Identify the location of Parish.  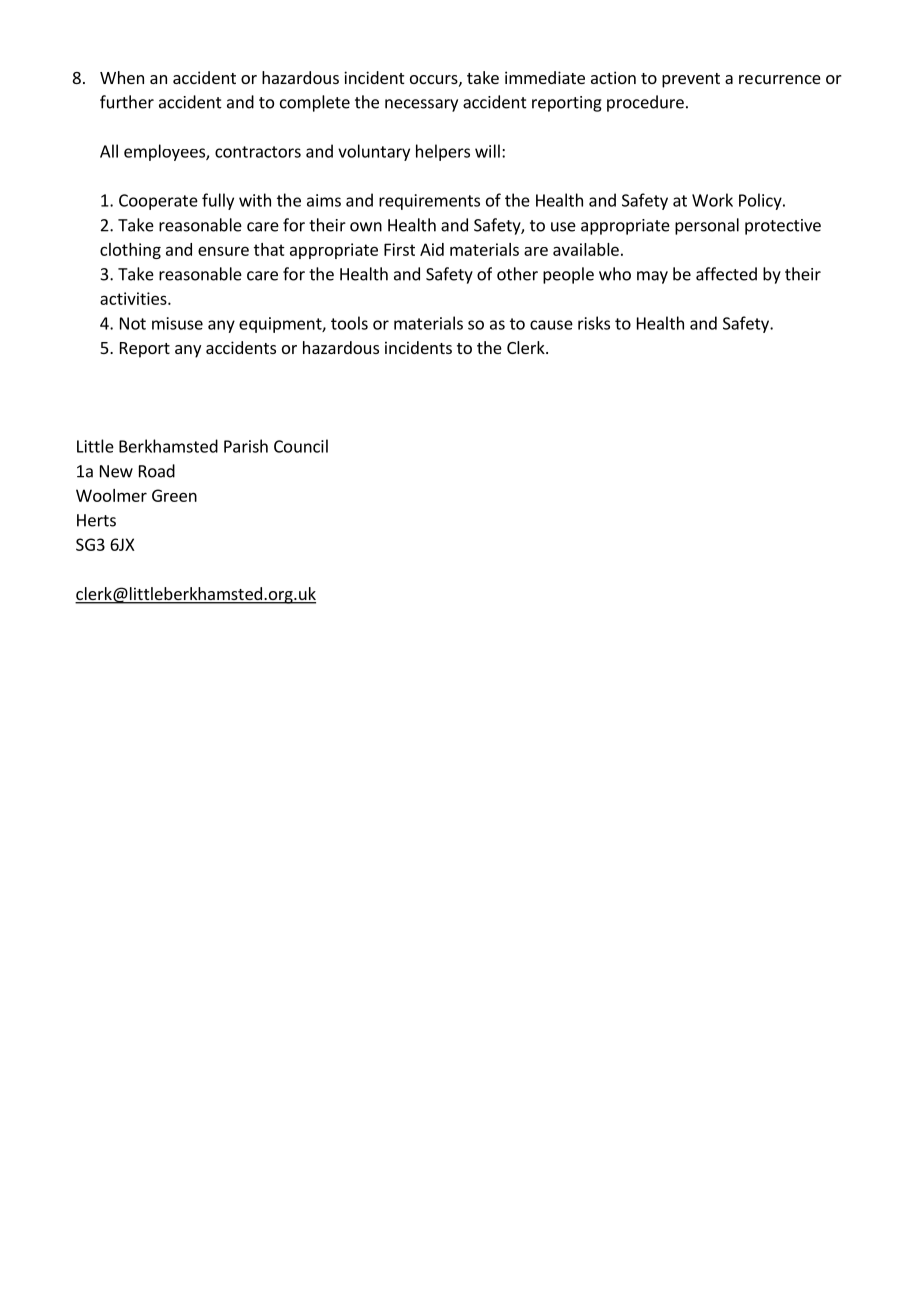
(246, 446).
